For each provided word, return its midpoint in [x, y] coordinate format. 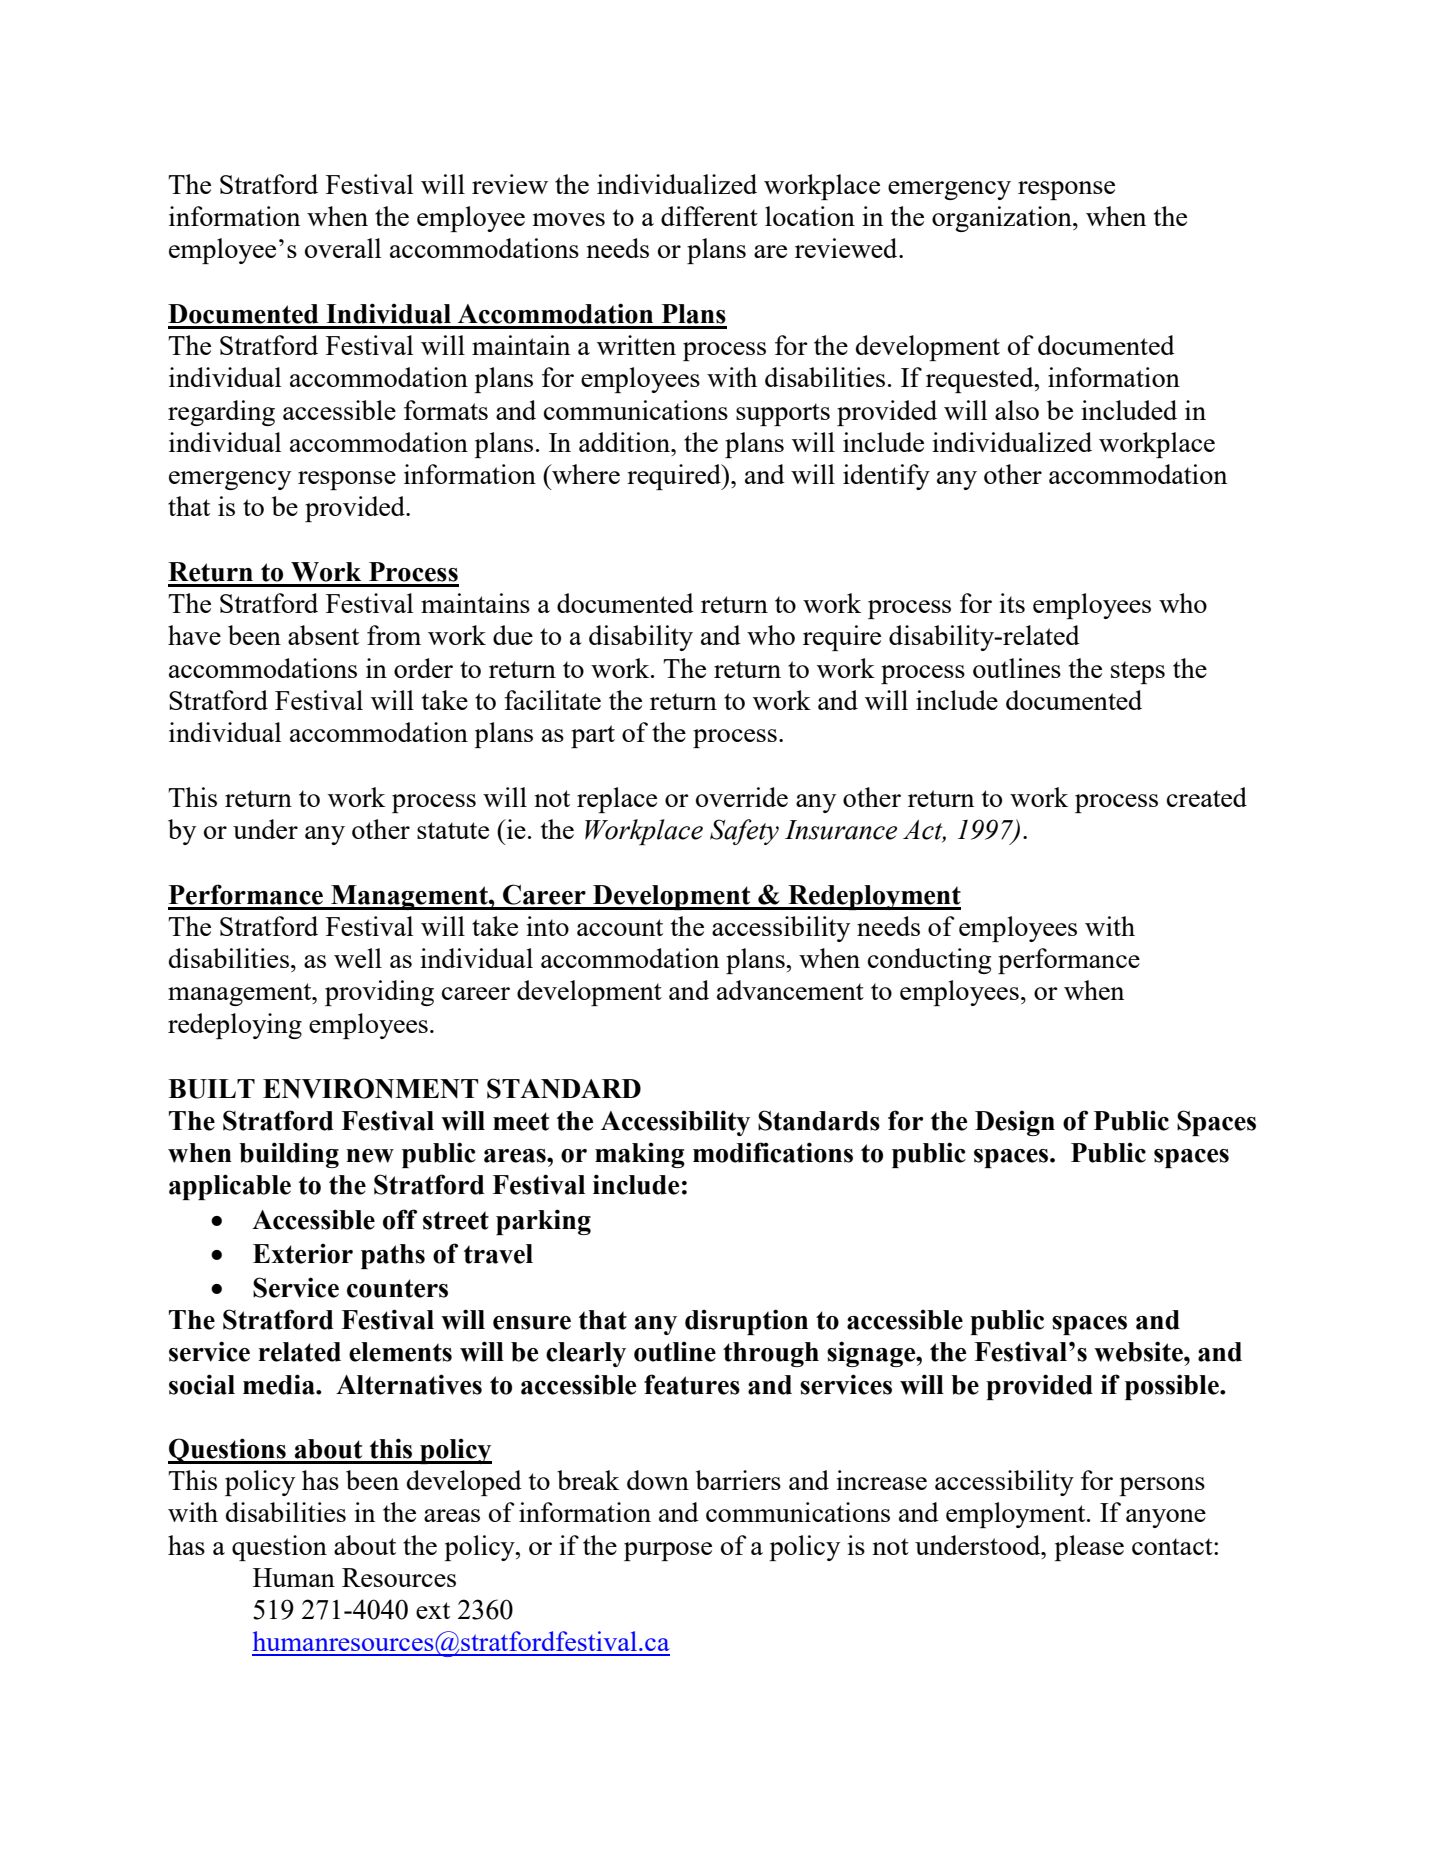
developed [464, 1483]
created [1207, 797]
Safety [744, 832]
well [358, 958]
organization [1003, 219]
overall [343, 248]
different [709, 216]
